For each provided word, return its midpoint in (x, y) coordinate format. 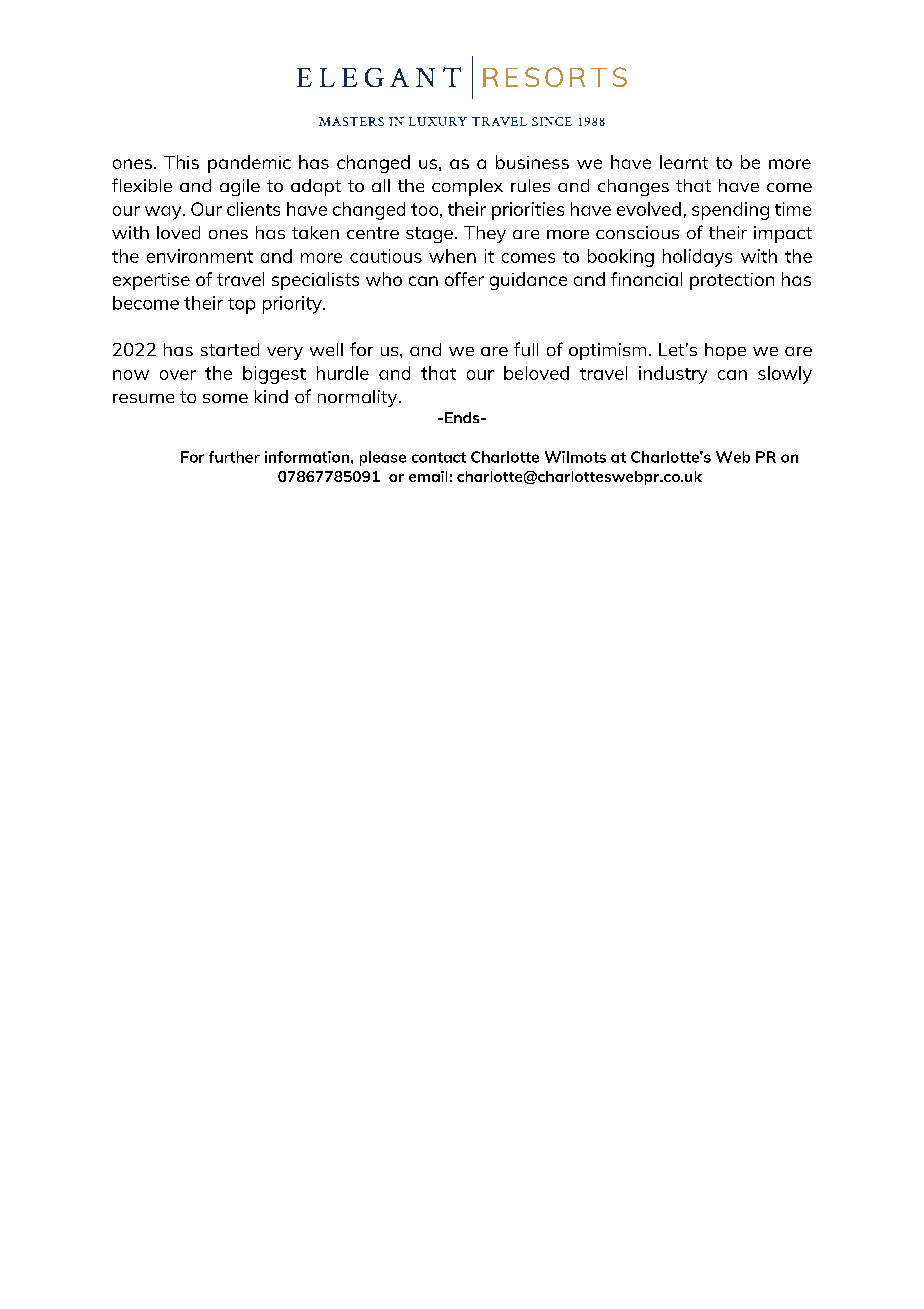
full (526, 349)
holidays (697, 258)
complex (467, 187)
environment (200, 256)
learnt (684, 162)
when (452, 256)
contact (439, 457)
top (241, 306)
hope (725, 351)
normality (359, 398)
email (428, 476)
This (181, 162)
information (307, 457)
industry (673, 375)
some (225, 398)
